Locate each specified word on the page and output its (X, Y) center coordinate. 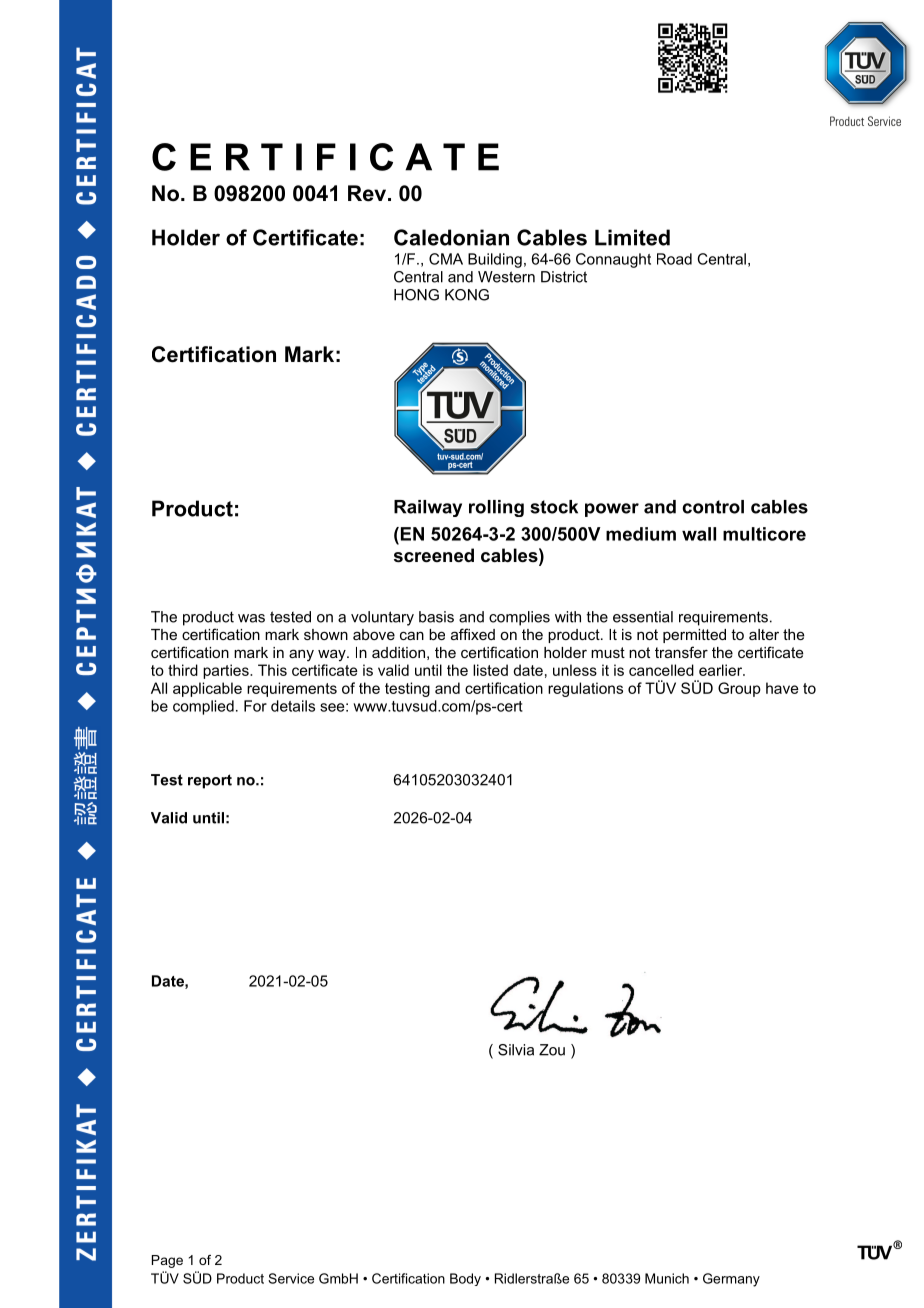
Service (291, 1278)
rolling (496, 508)
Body (465, 1279)
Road (674, 259)
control (713, 507)
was (251, 618)
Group (739, 689)
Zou (552, 1050)
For (255, 706)
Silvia (516, 1050)
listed (490, 670)
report (210, 781)
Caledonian (451, 237)
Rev (368, 193)
